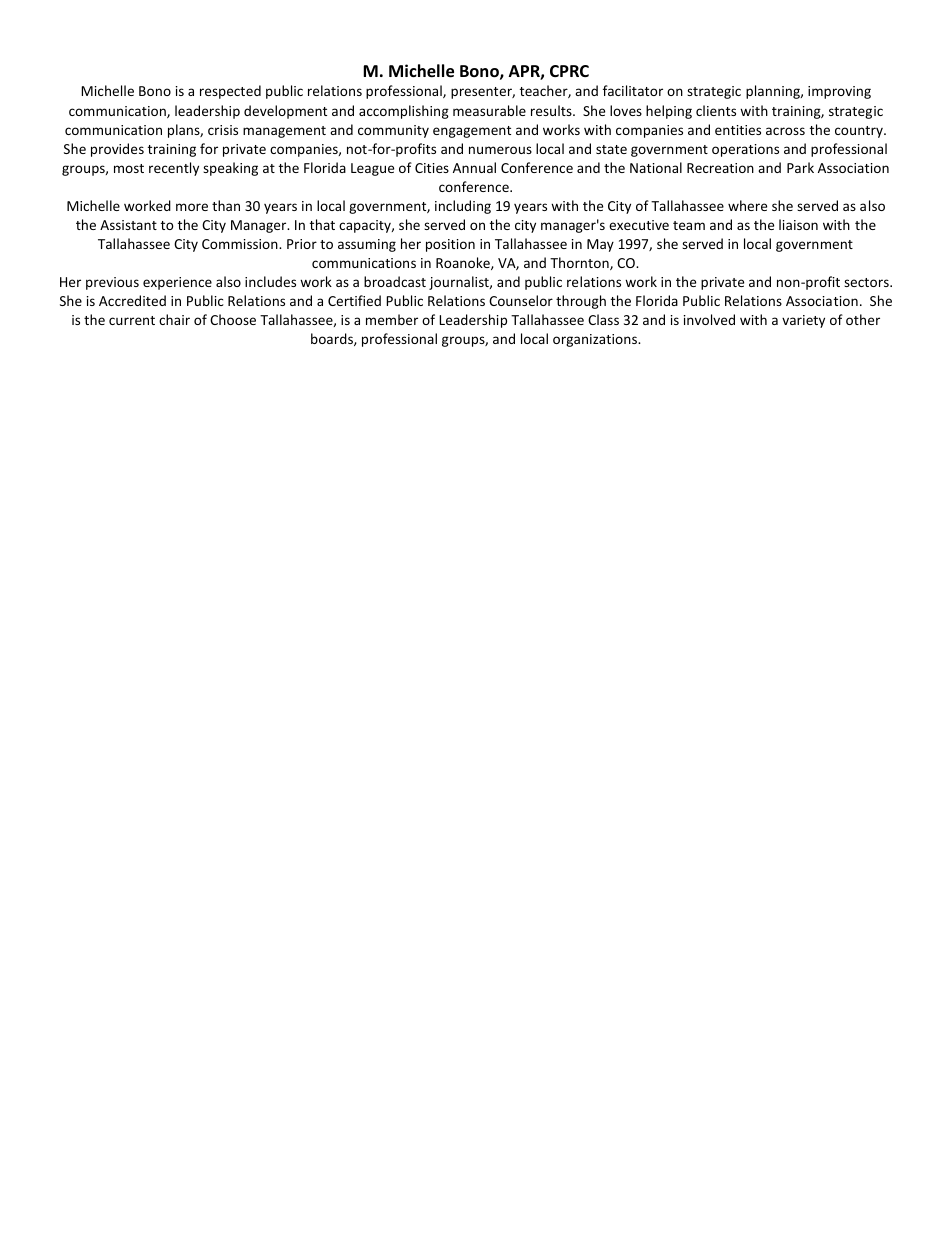 The height and width of the page is (1233, 952). Describe the element at coordinates (192, 207) in the page. I see `more` at that location.
